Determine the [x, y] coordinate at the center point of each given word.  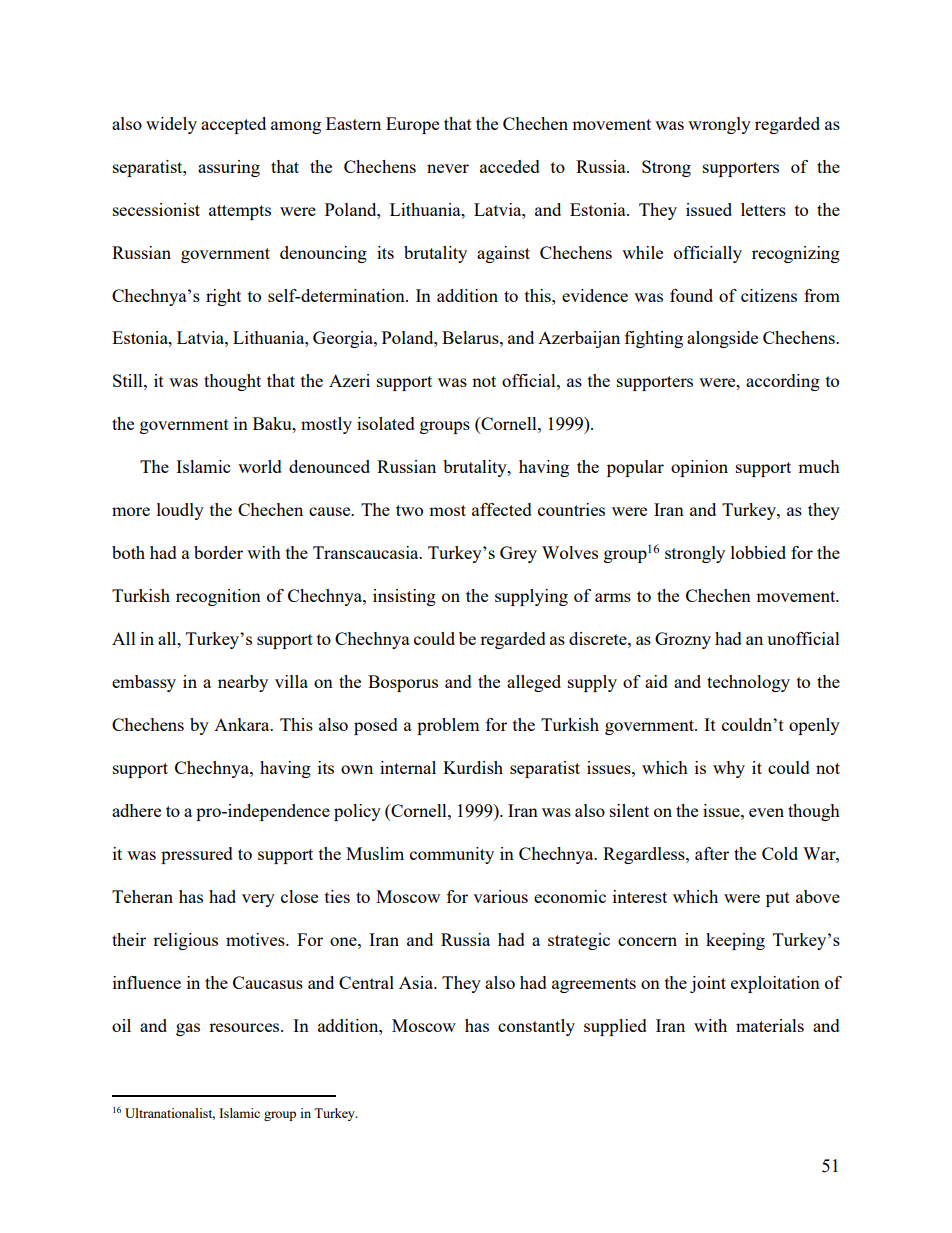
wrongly [719, 125]
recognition [218, 597]
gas [188, 1029]
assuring [229, 168]
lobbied [758, 552]
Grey [518, 554]
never [448, 168]
